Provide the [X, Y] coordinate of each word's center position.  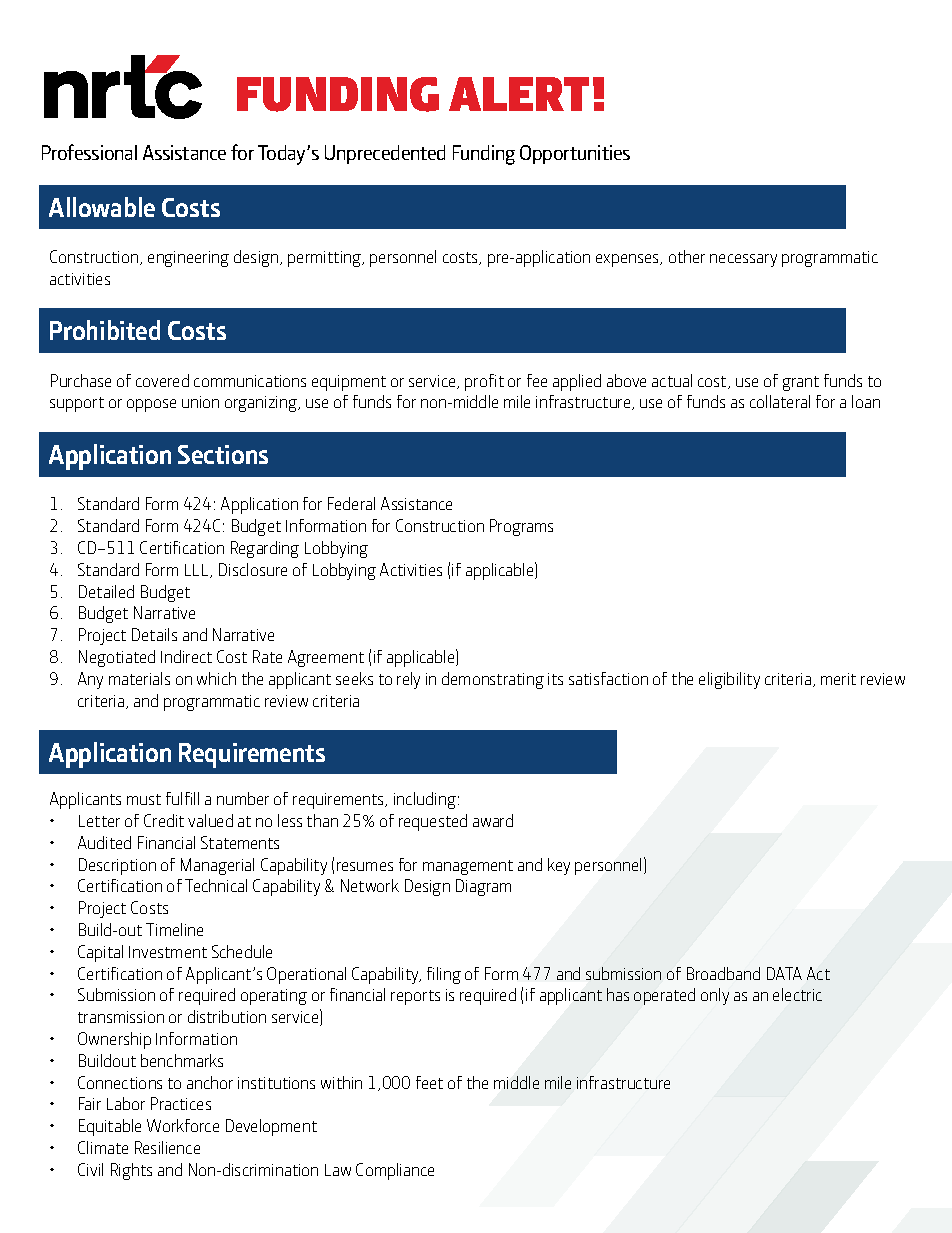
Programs [521, 527]
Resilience [167, 1147]
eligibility [729, 680]
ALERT [519, 94]
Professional [89, 152]
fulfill [182, 798]
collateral [780, 401]
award [493, 820]
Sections [223, 454]
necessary [743, 260]
